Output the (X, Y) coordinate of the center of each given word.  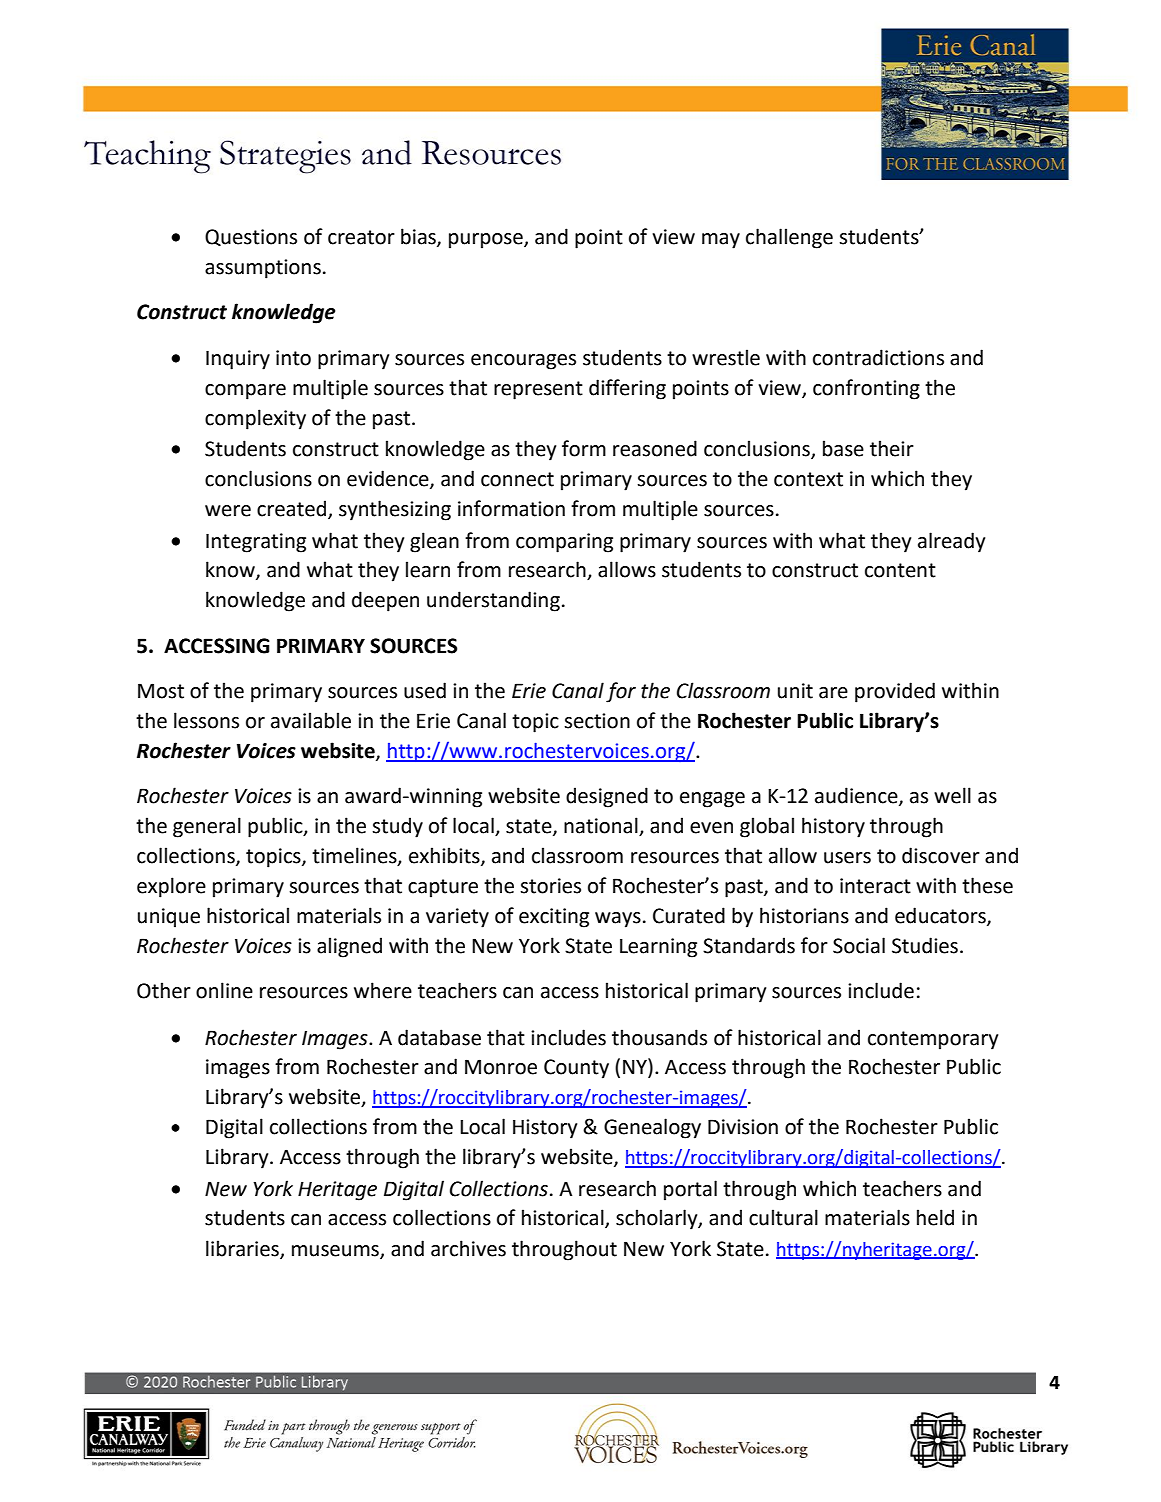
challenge (789, 238)
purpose (487, 241)
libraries (243, 1249)
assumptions (263, 269)
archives (468, 1248)
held (935, 1217)
